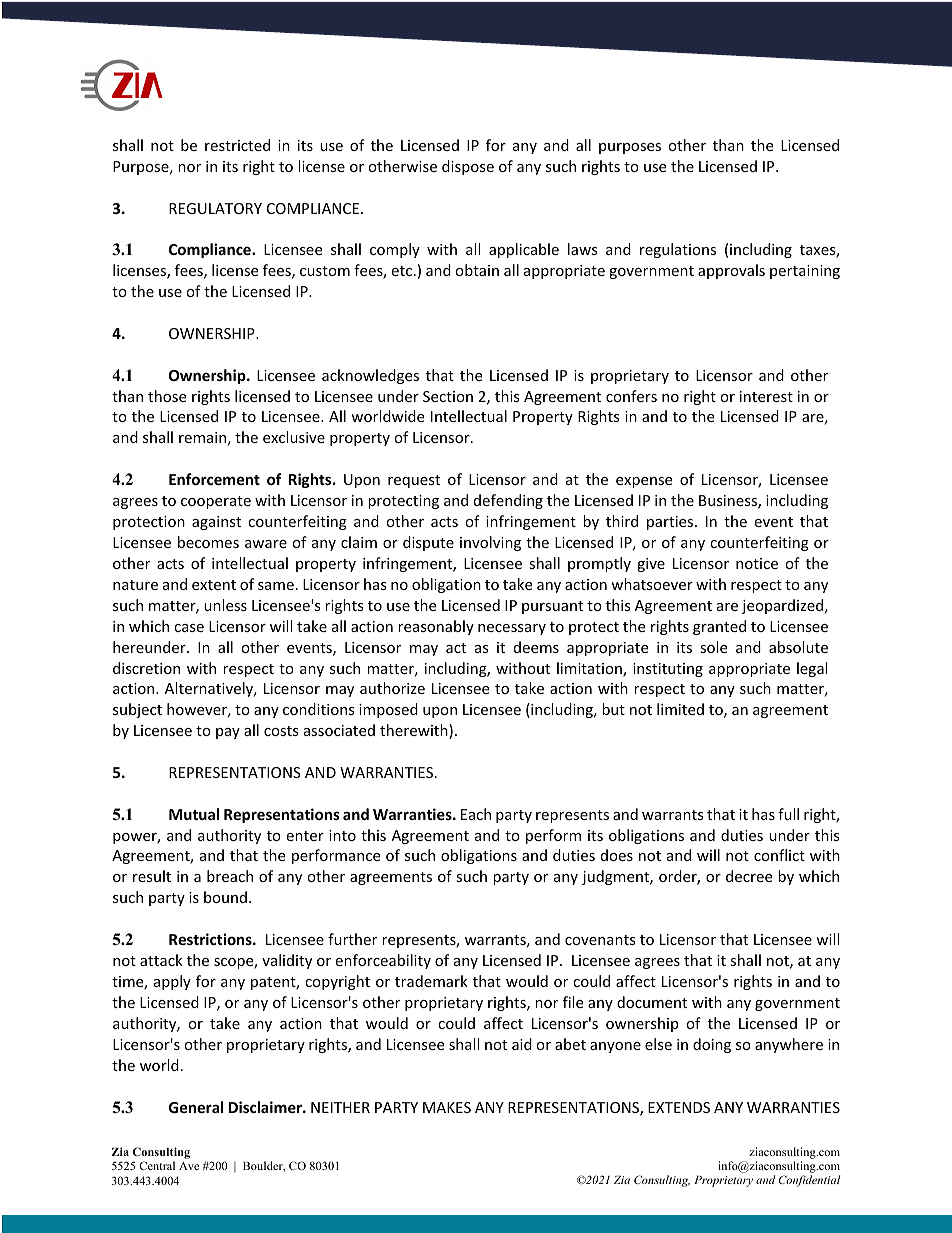 This image has width=952, height=1233. What do you see at coordinates (167, 396) in the image?
I see `those` at bounding box center [167, 396].
